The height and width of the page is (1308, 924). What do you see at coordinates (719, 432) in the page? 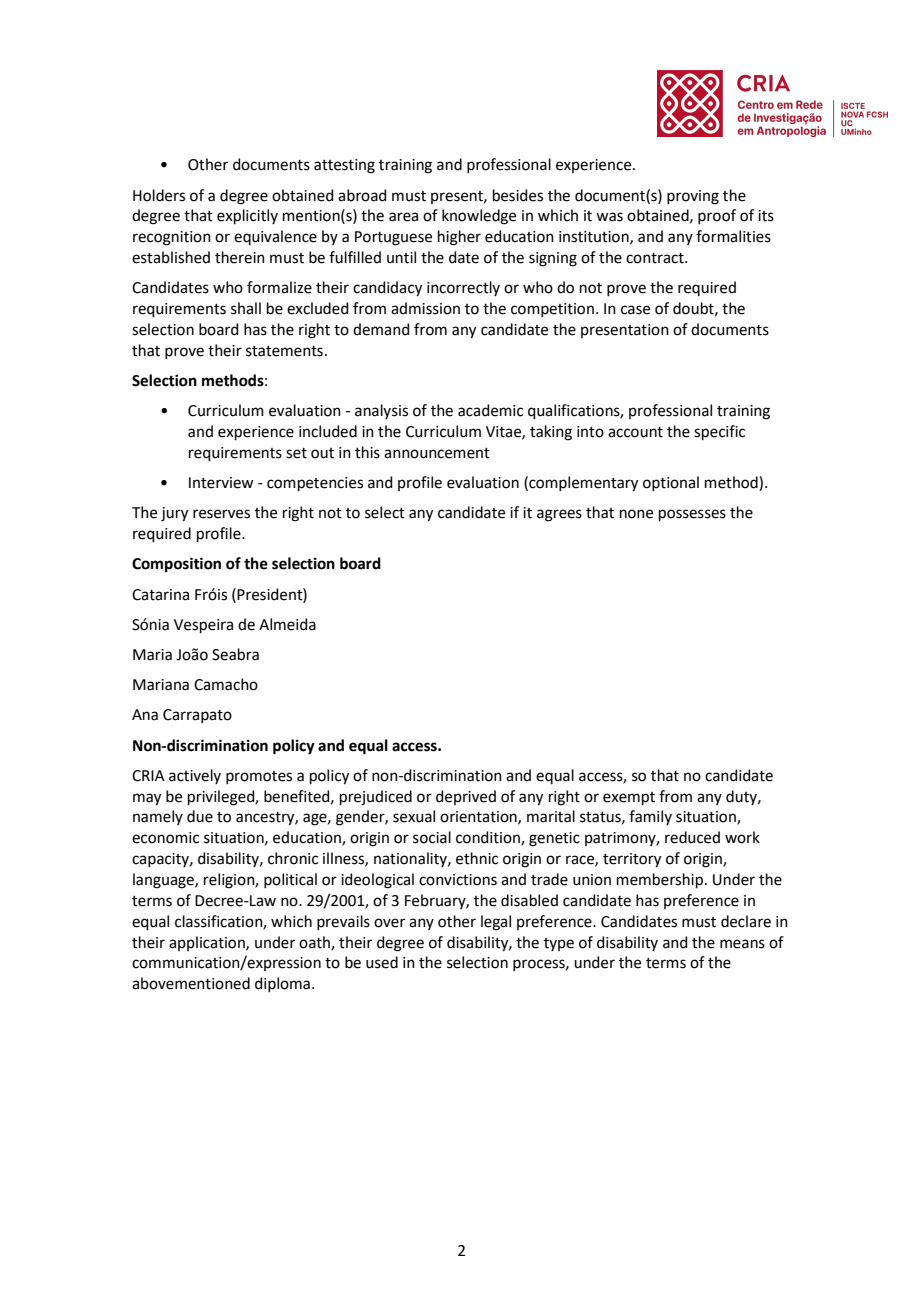
I see `specific` at bounding box center [719, 432].
